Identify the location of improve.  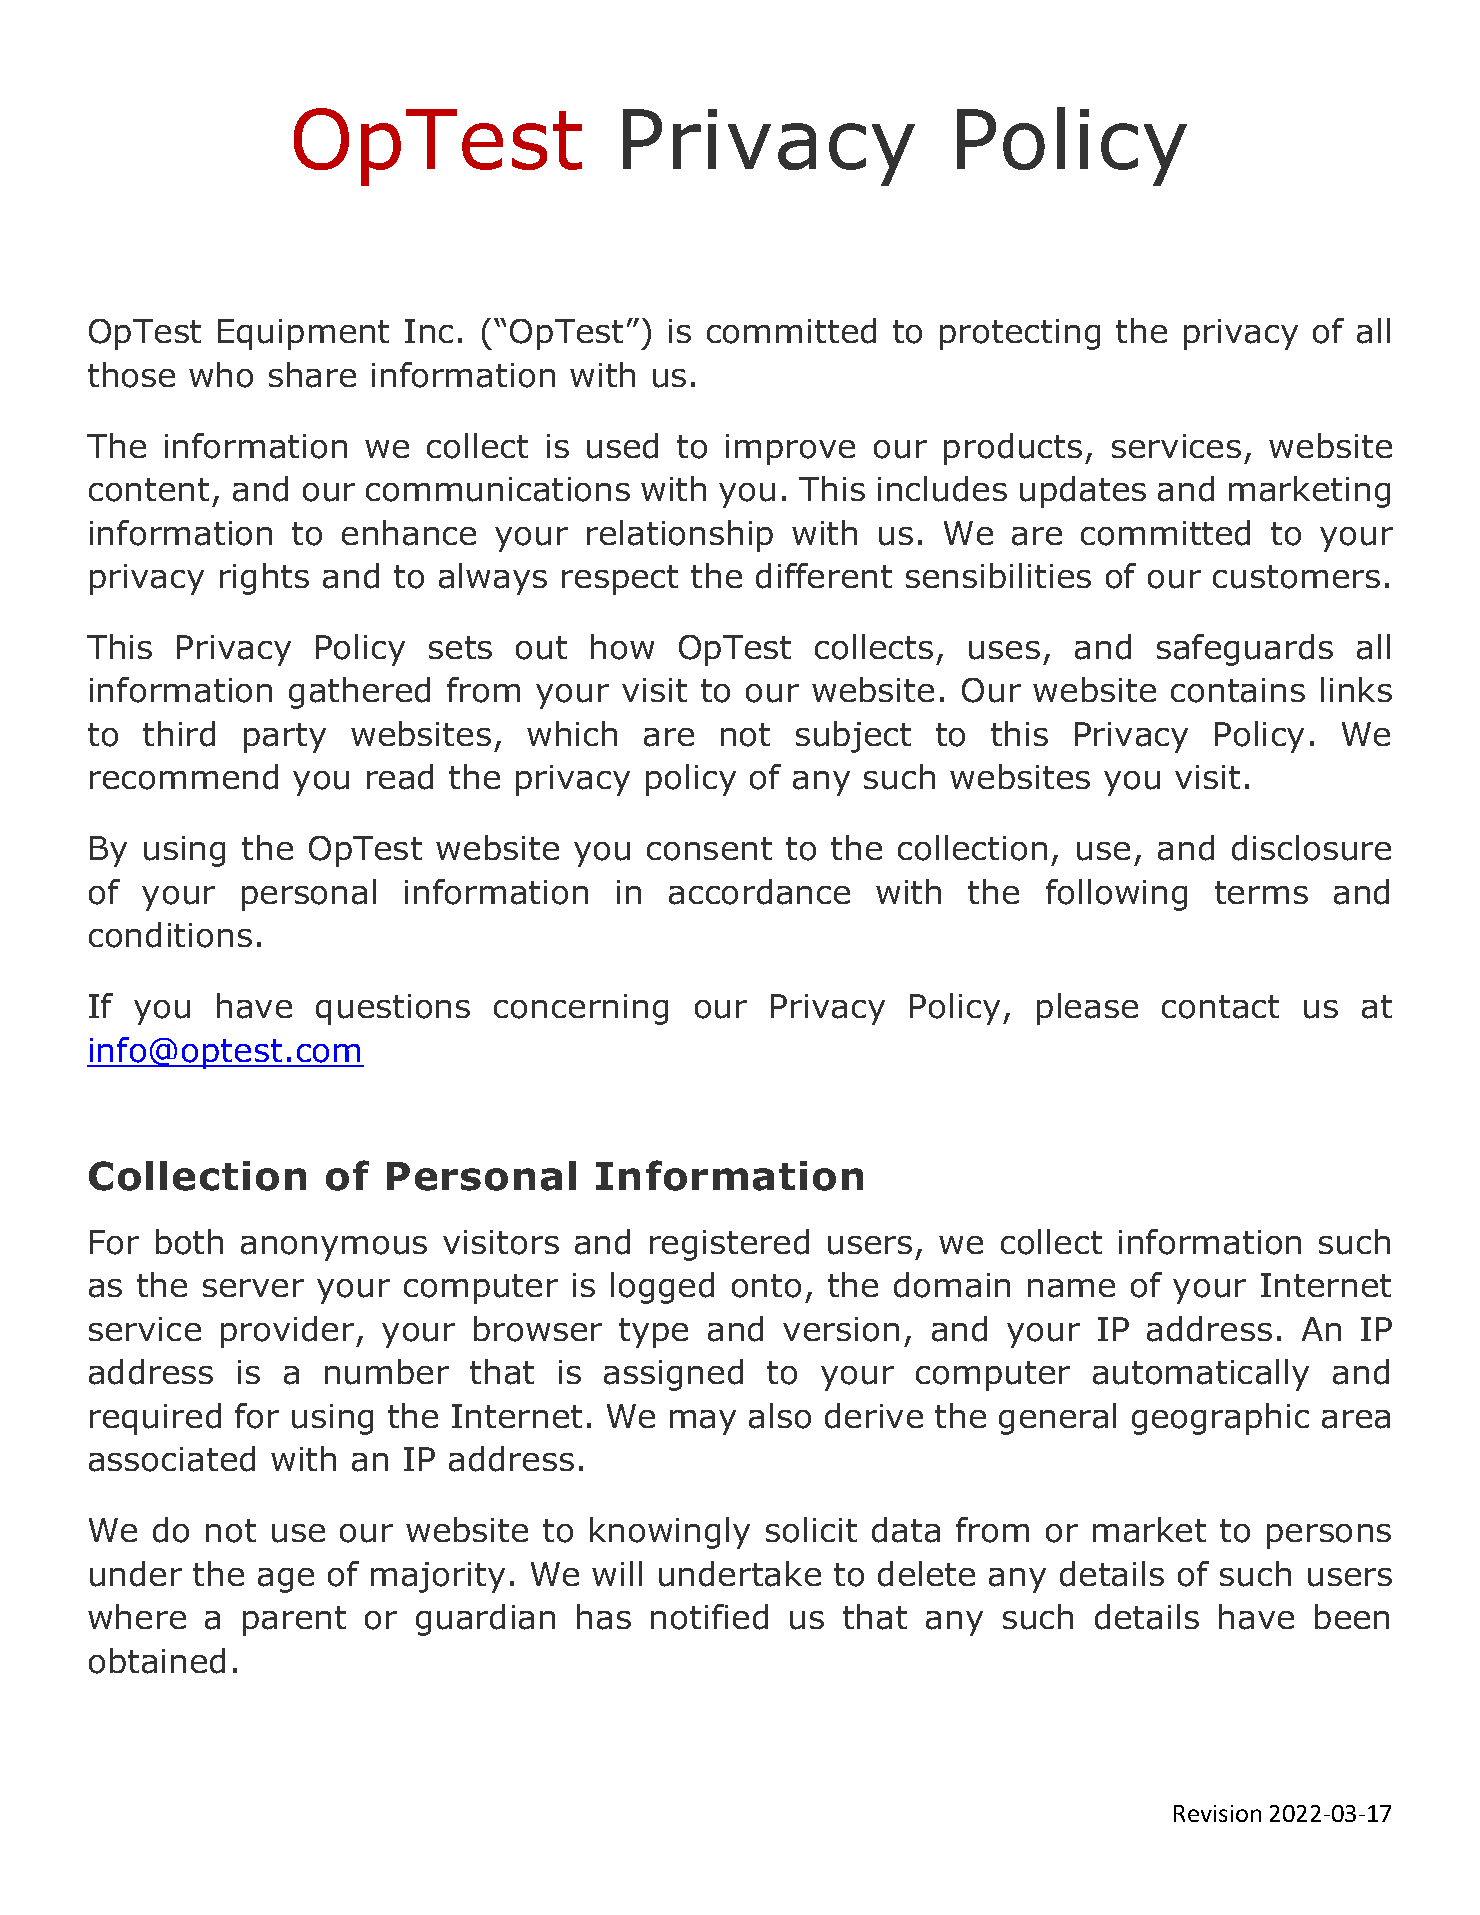
(790, 449).
